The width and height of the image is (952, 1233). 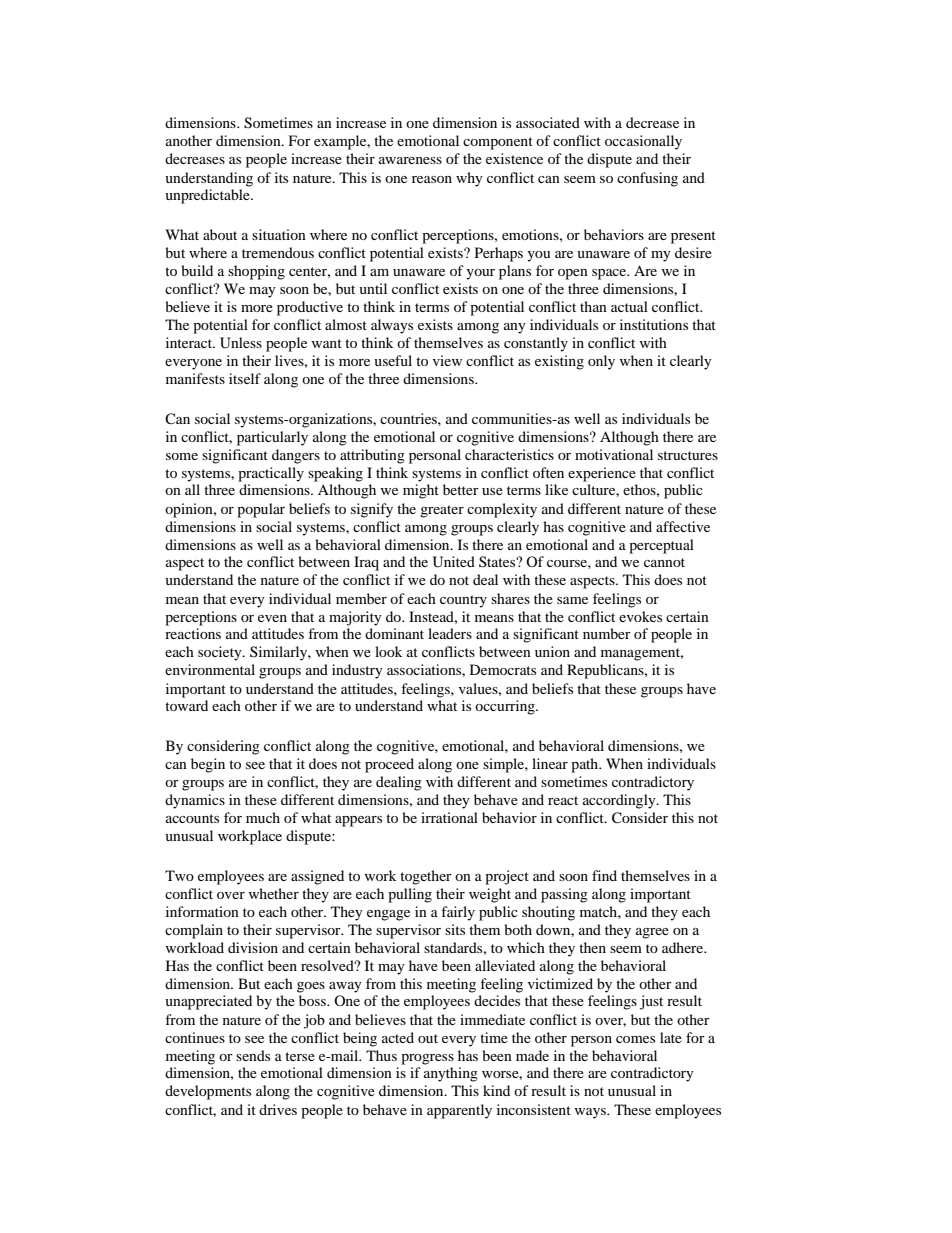 What do you see at coordinates (410, 160) in the image?
I see `awareness` at bounding box center [410, 160].
